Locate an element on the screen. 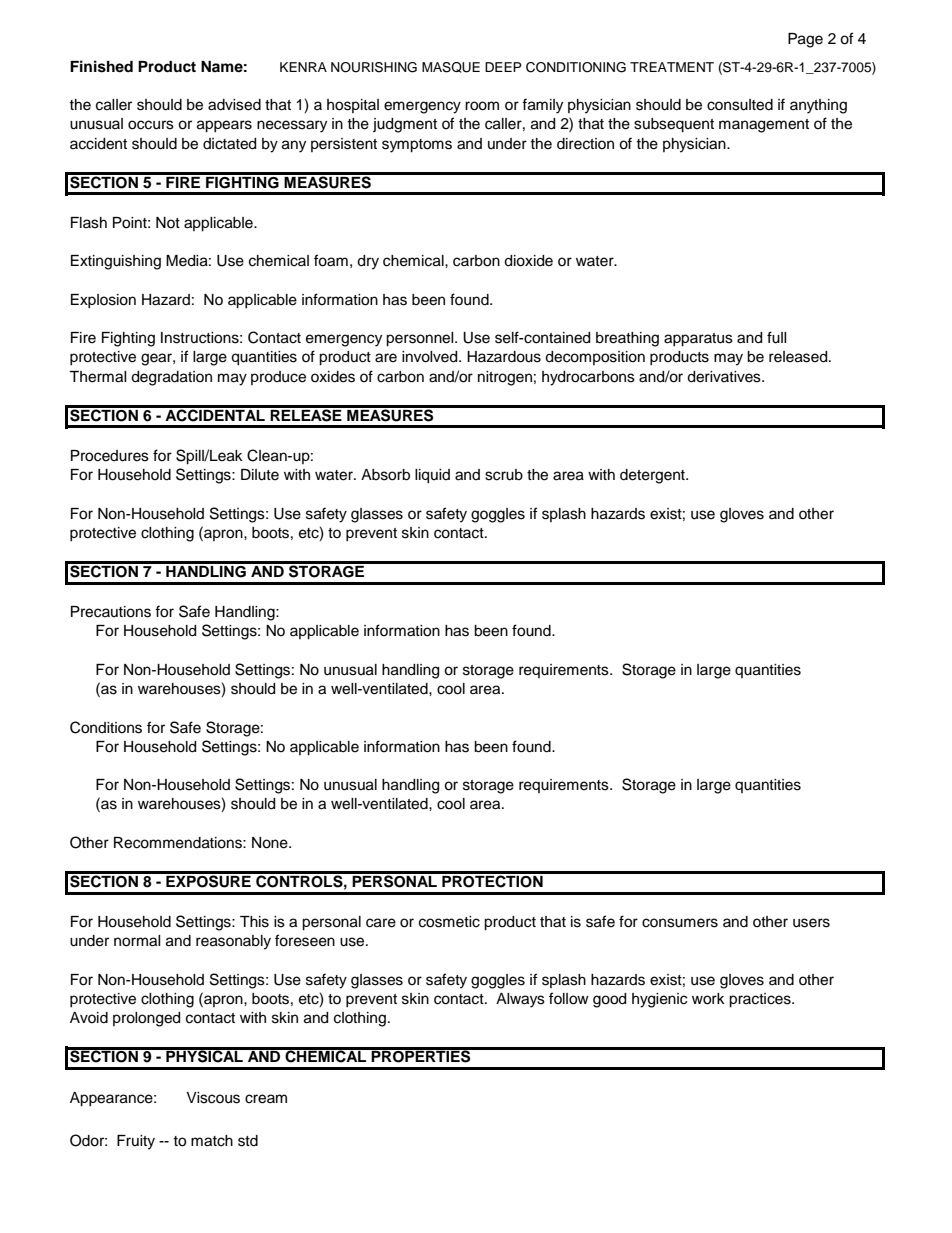 The width and height of the screenshot is (952, 1233). MASQUE is located at coordinates (451, 67).
